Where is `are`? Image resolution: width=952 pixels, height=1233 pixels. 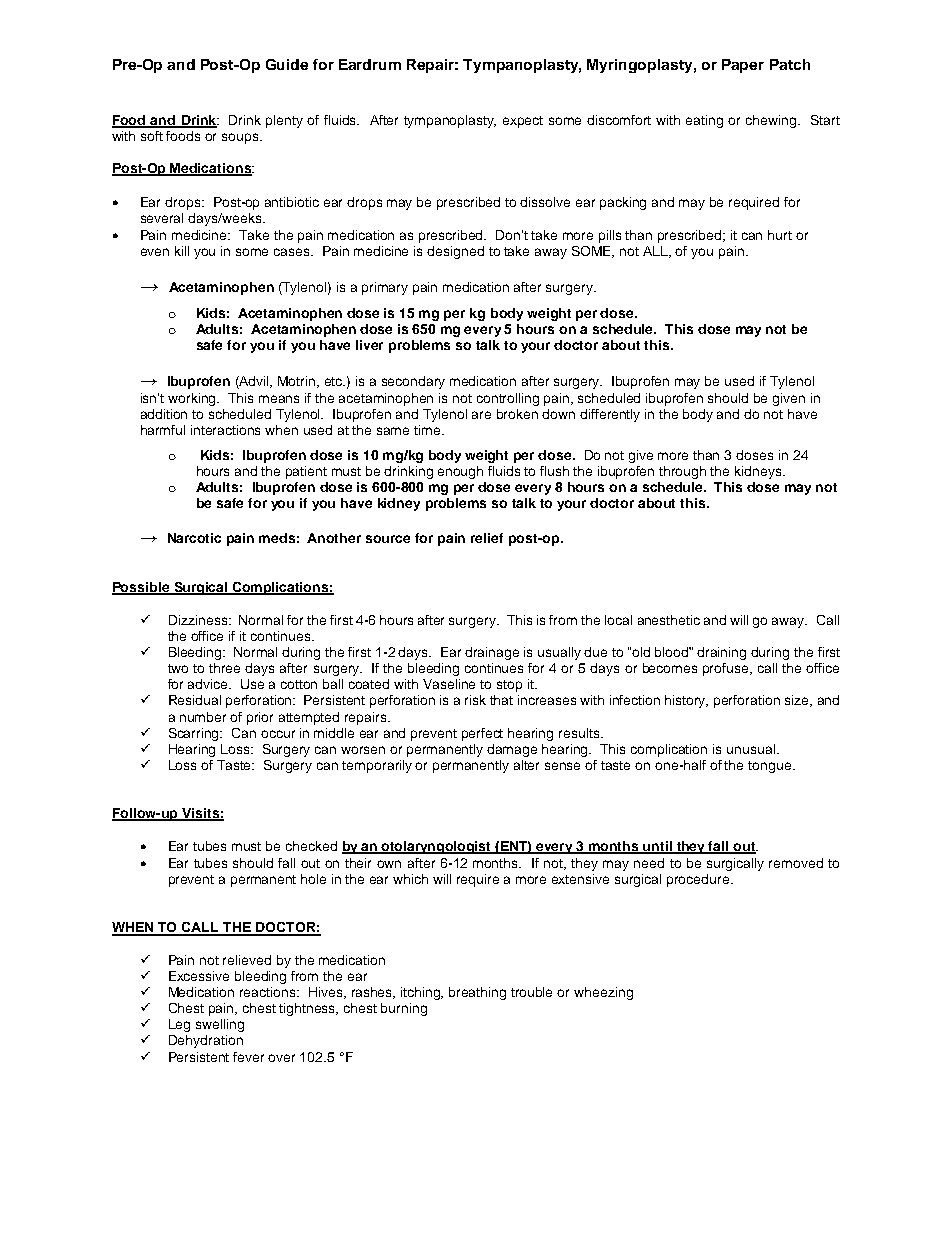
are is located at coordinates (481, 415).
